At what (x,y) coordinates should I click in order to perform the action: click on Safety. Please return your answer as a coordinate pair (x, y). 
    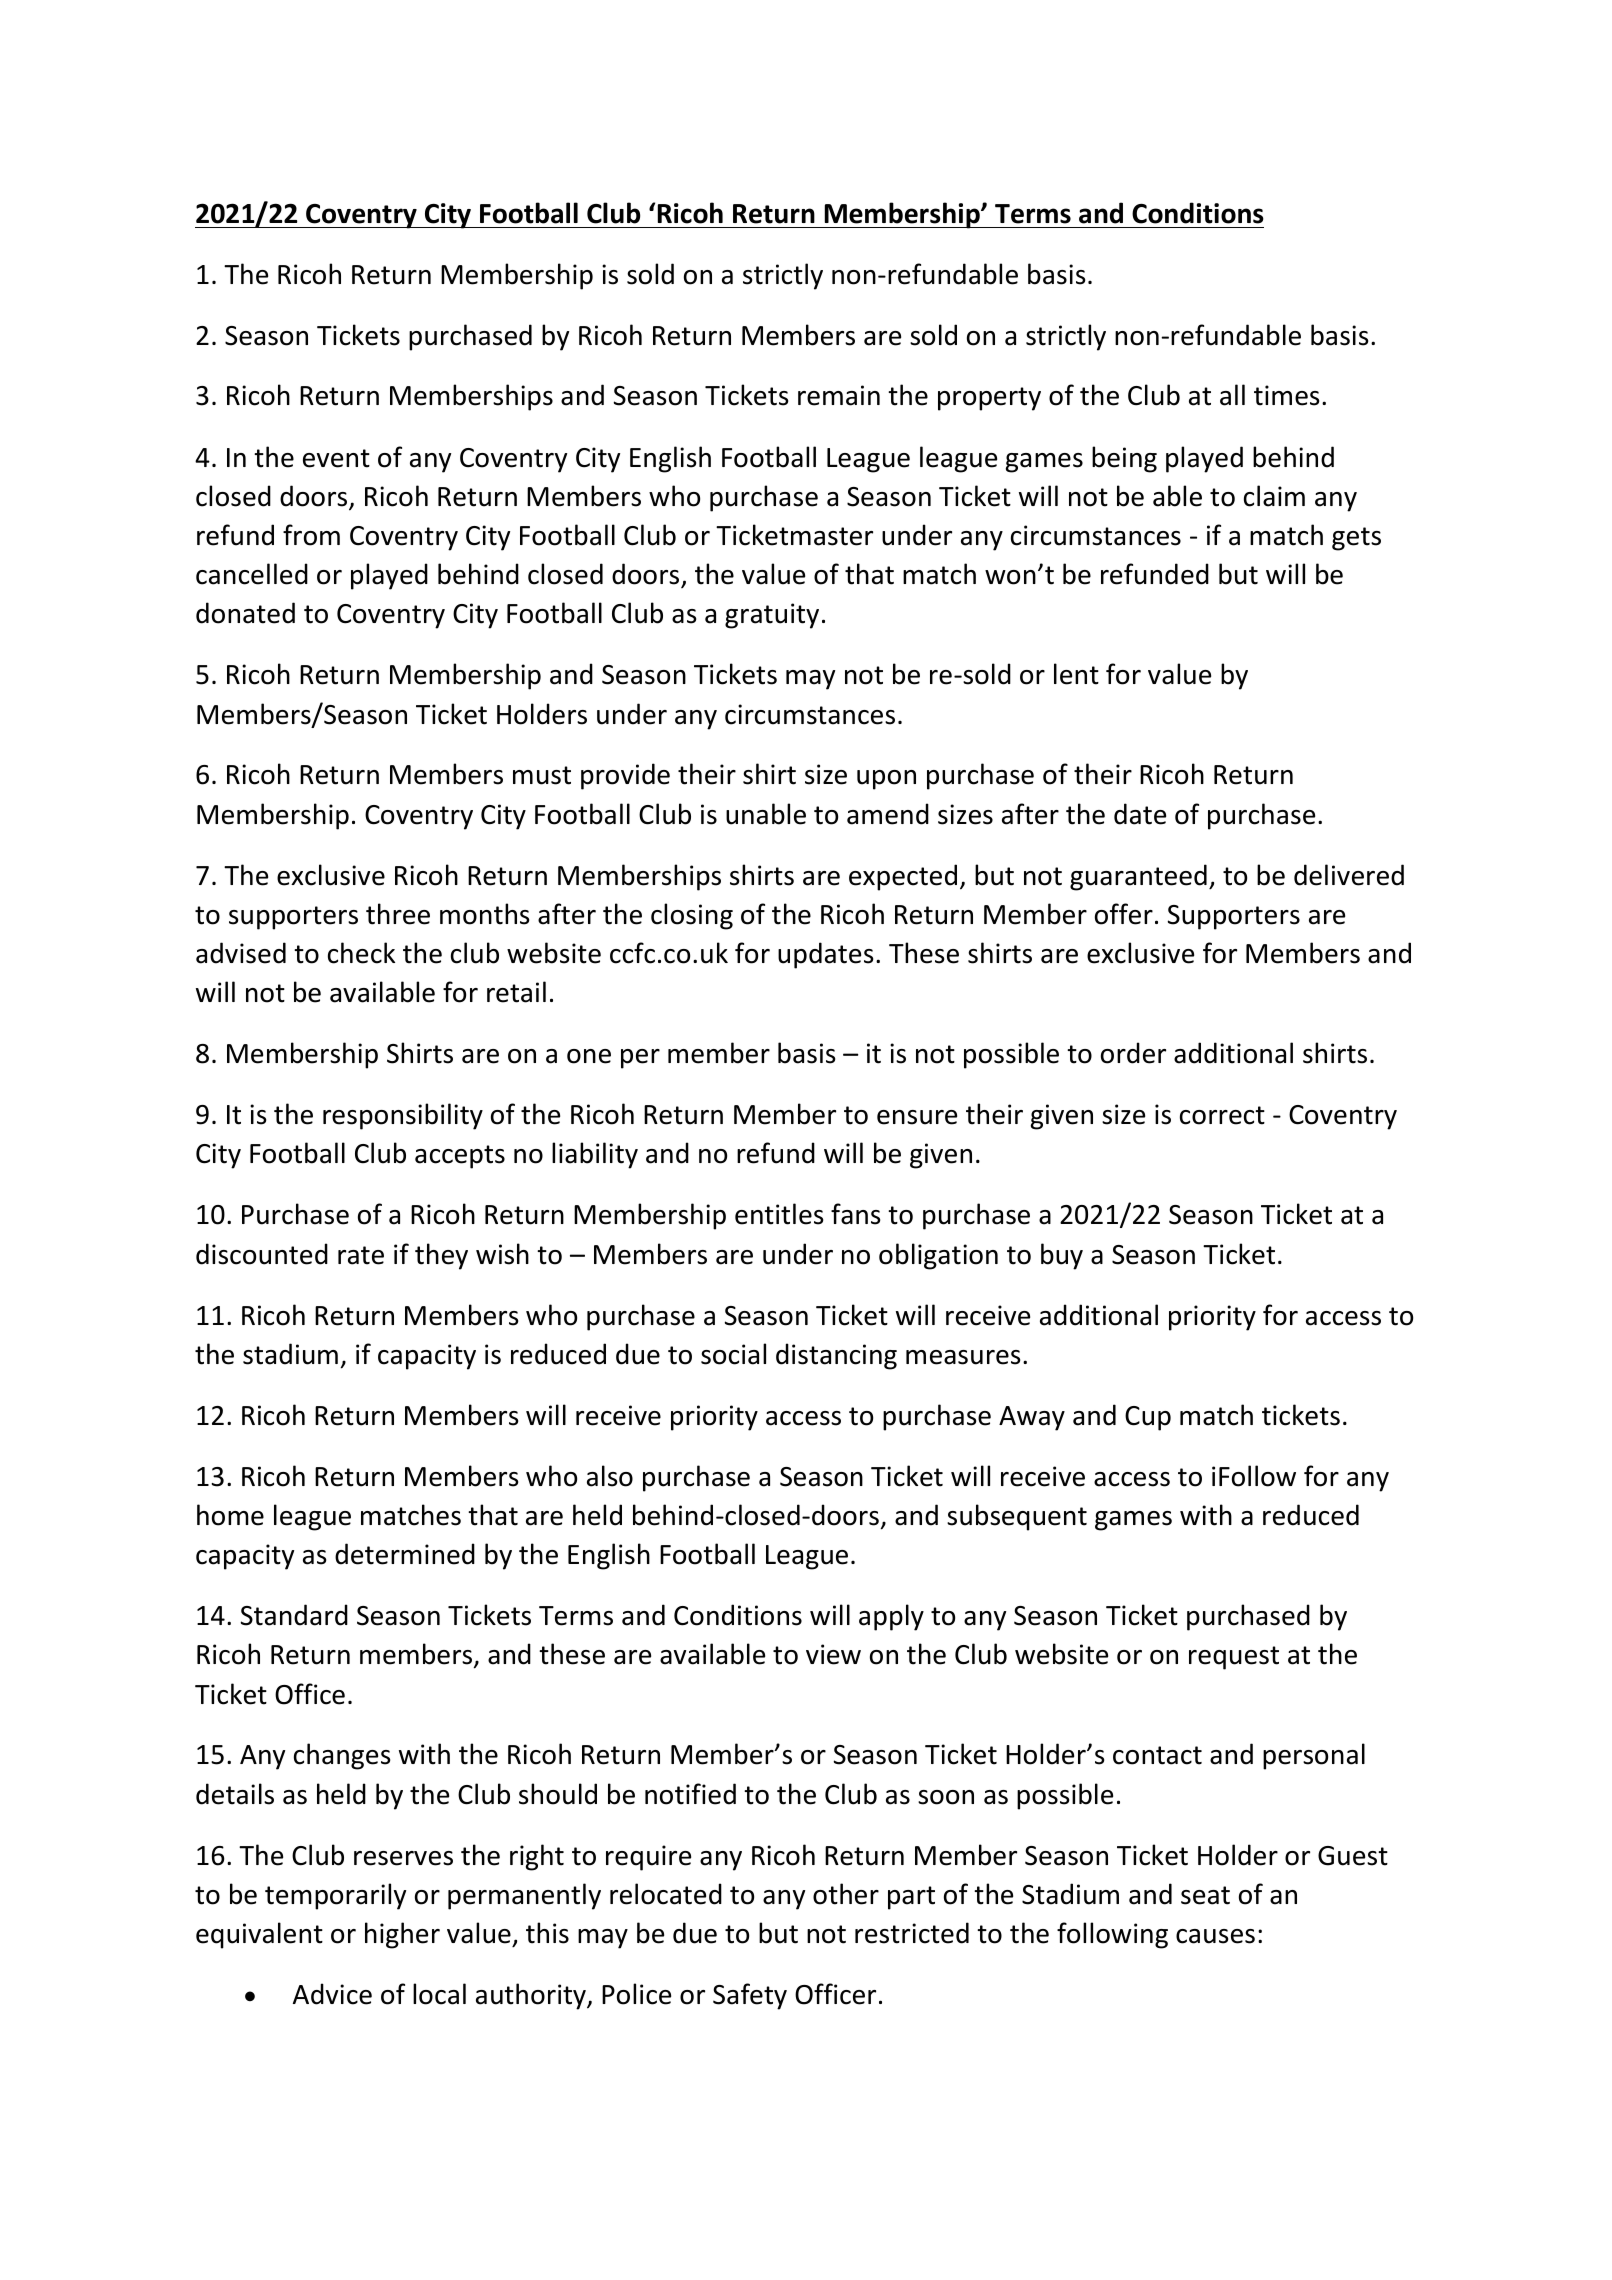
    Looking at the image, I should click on (750, 1996).
